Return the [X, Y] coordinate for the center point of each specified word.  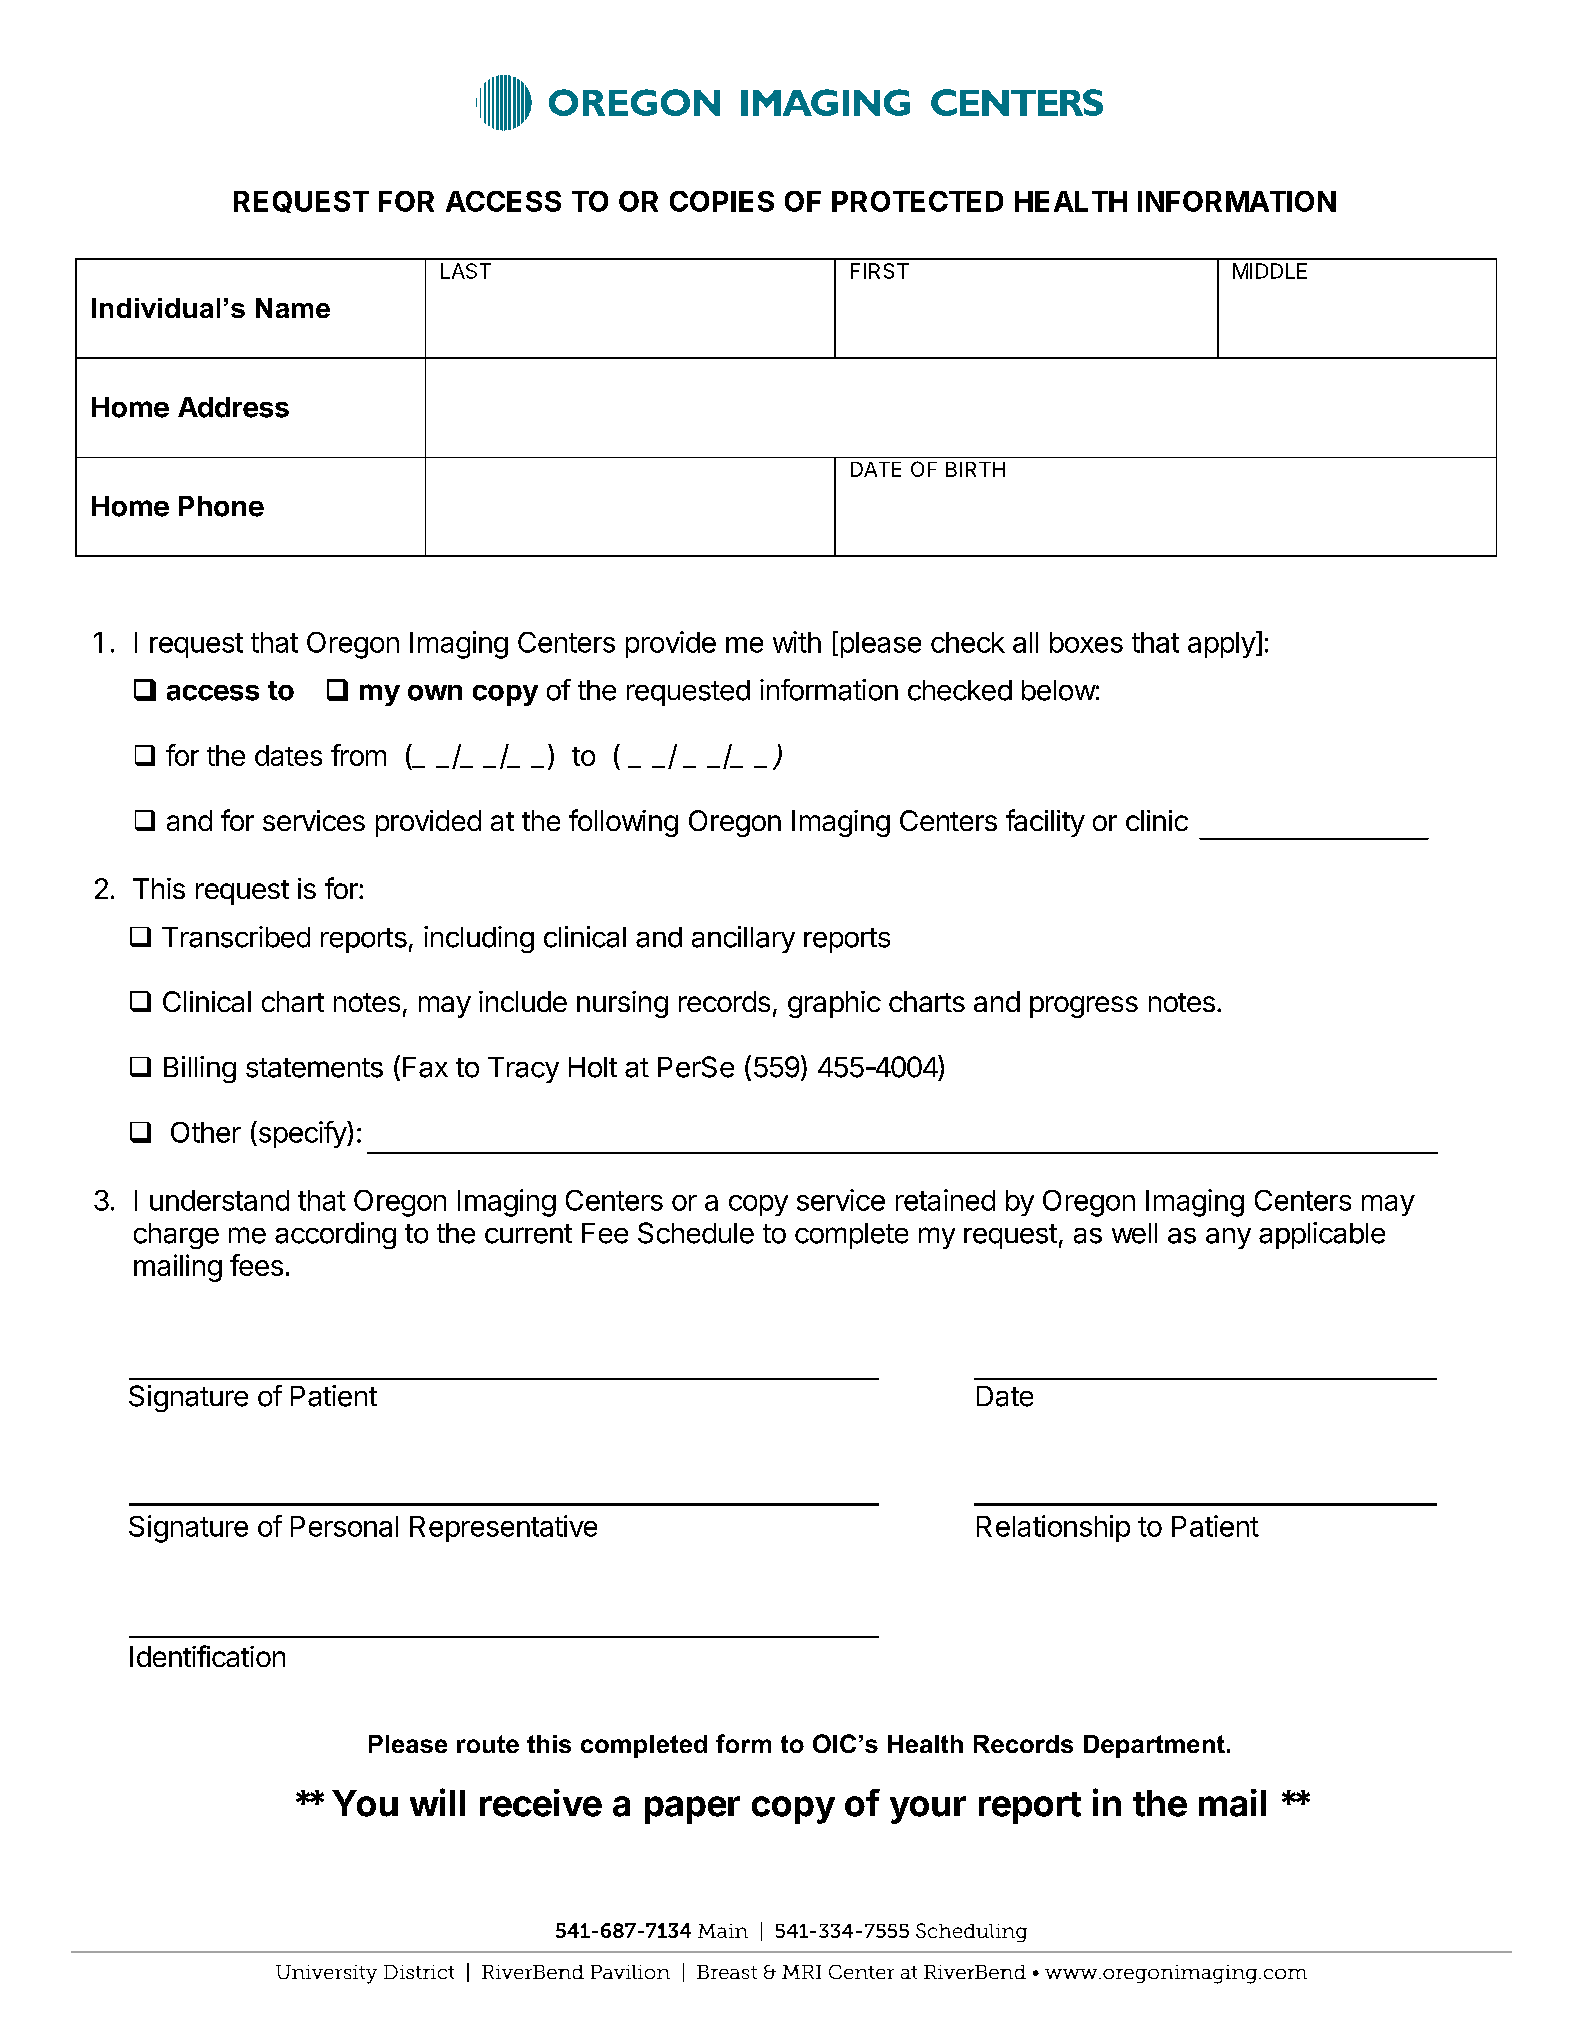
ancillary [743, 939]
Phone [221, 506]
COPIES [722, 201]
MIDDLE [1270, 271]
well [1134, 1233]
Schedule [696, 1233]
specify [302, 1134]
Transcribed [236, 937]
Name [293, 308]
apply [1222, 644]
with [797, 642]
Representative [503, 1528]
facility [1045, 823]
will [437, 1802]
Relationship [1053, 1528]
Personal [344, 1526]
